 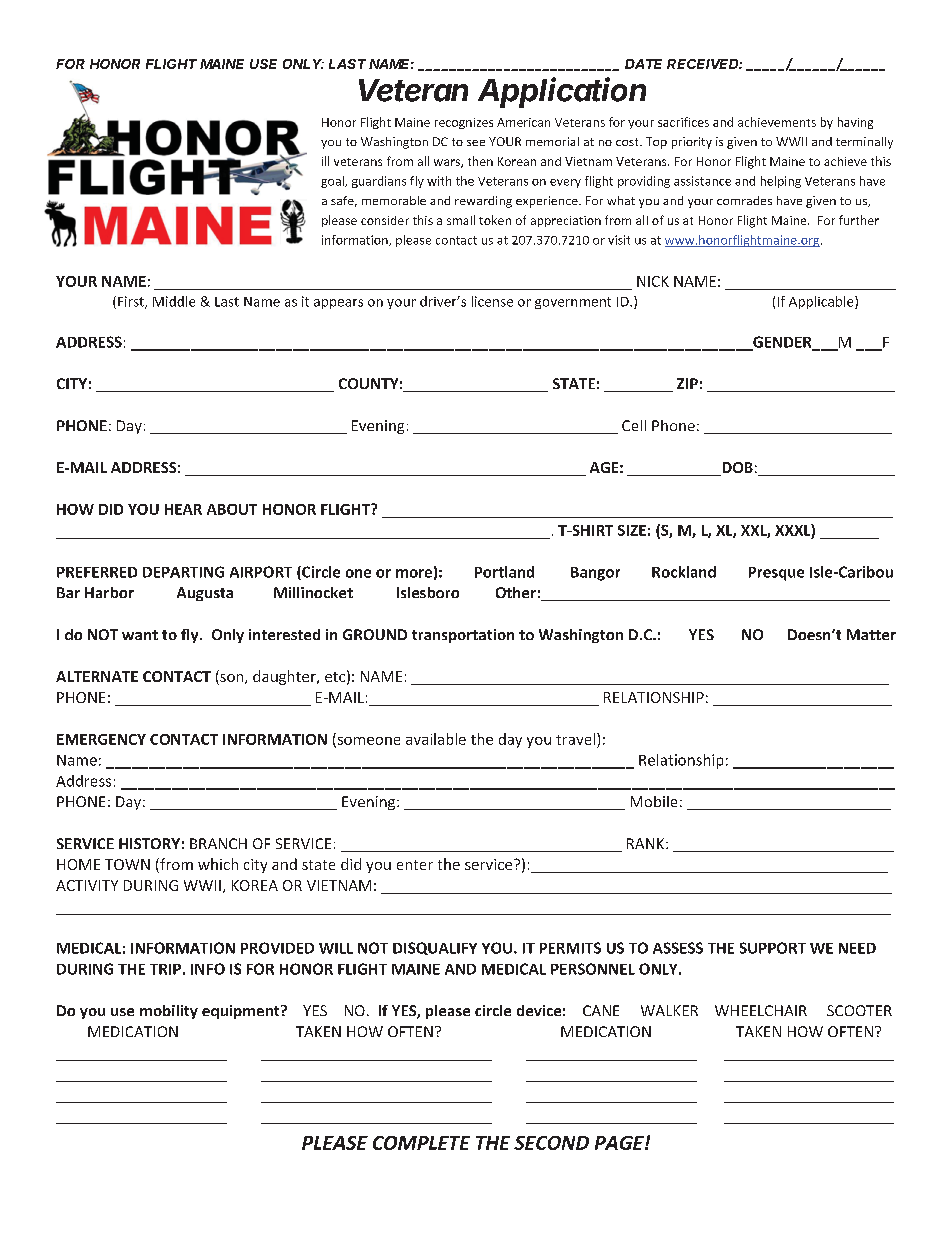 What do you see at coordinates (463, 636) in the screenshot?
I see `transportation` at bounding box center [463, 636].
